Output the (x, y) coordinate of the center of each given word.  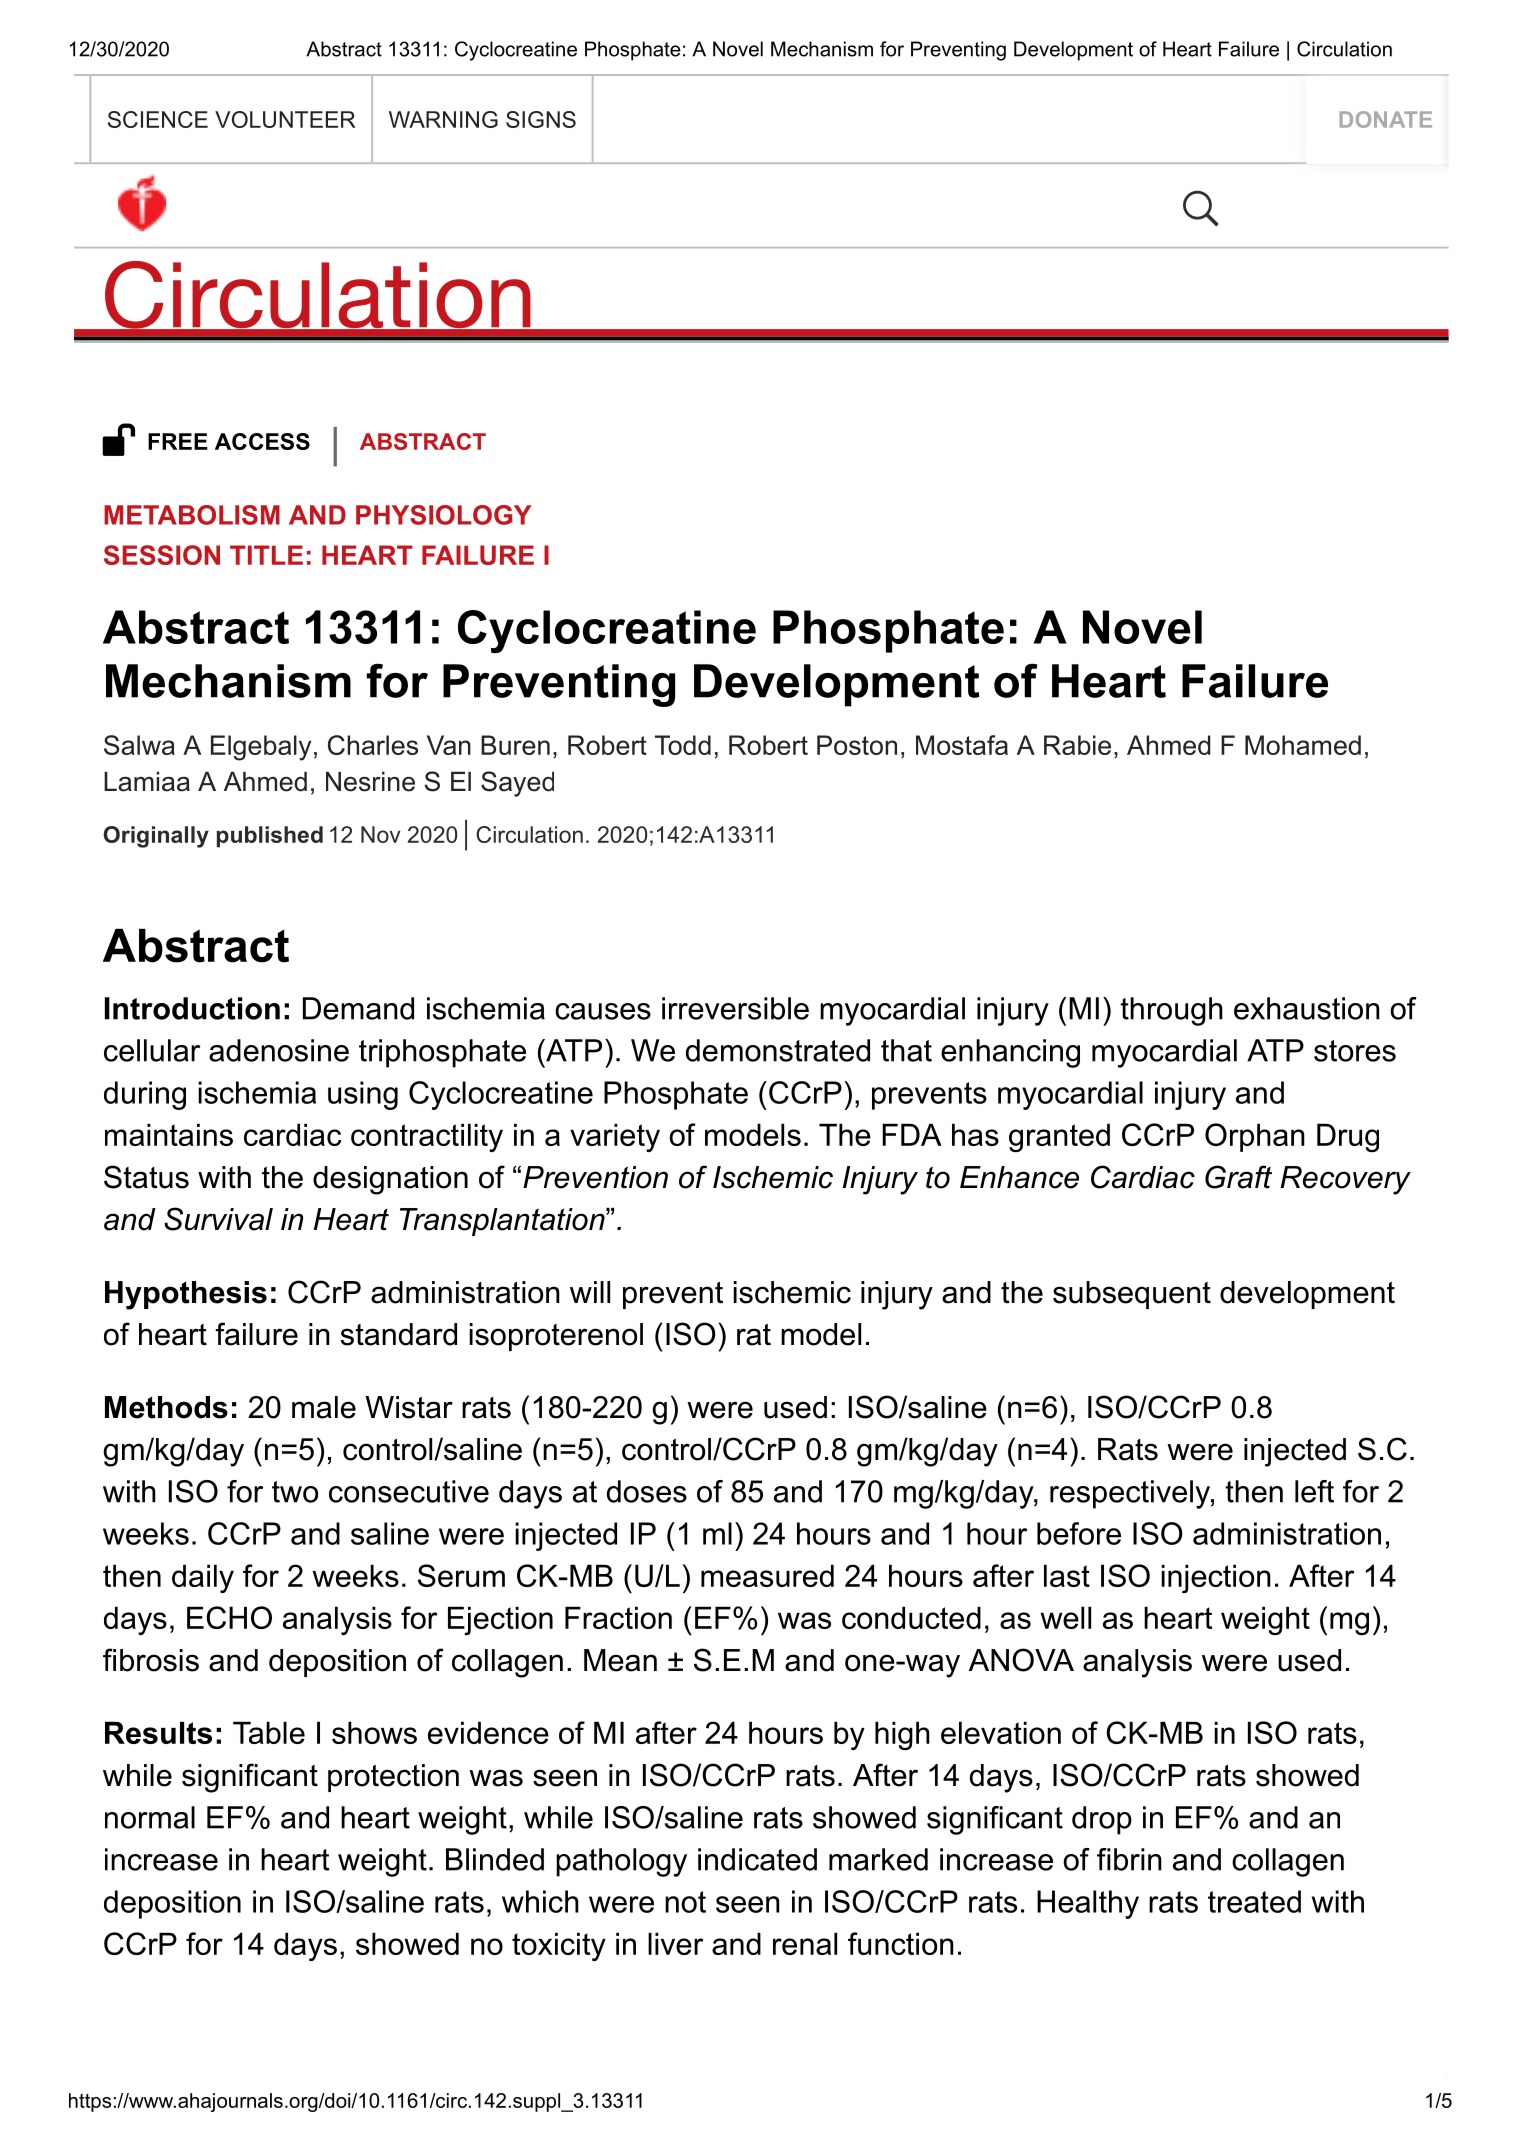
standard (399, 1334)
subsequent (1132, 1295)
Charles (373, 745)
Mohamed (1303, 745)
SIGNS (541, 119)
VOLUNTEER (285, 119)
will (590, 1292)
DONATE (1385, 119)
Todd (683, 745)
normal (150, 1817)
